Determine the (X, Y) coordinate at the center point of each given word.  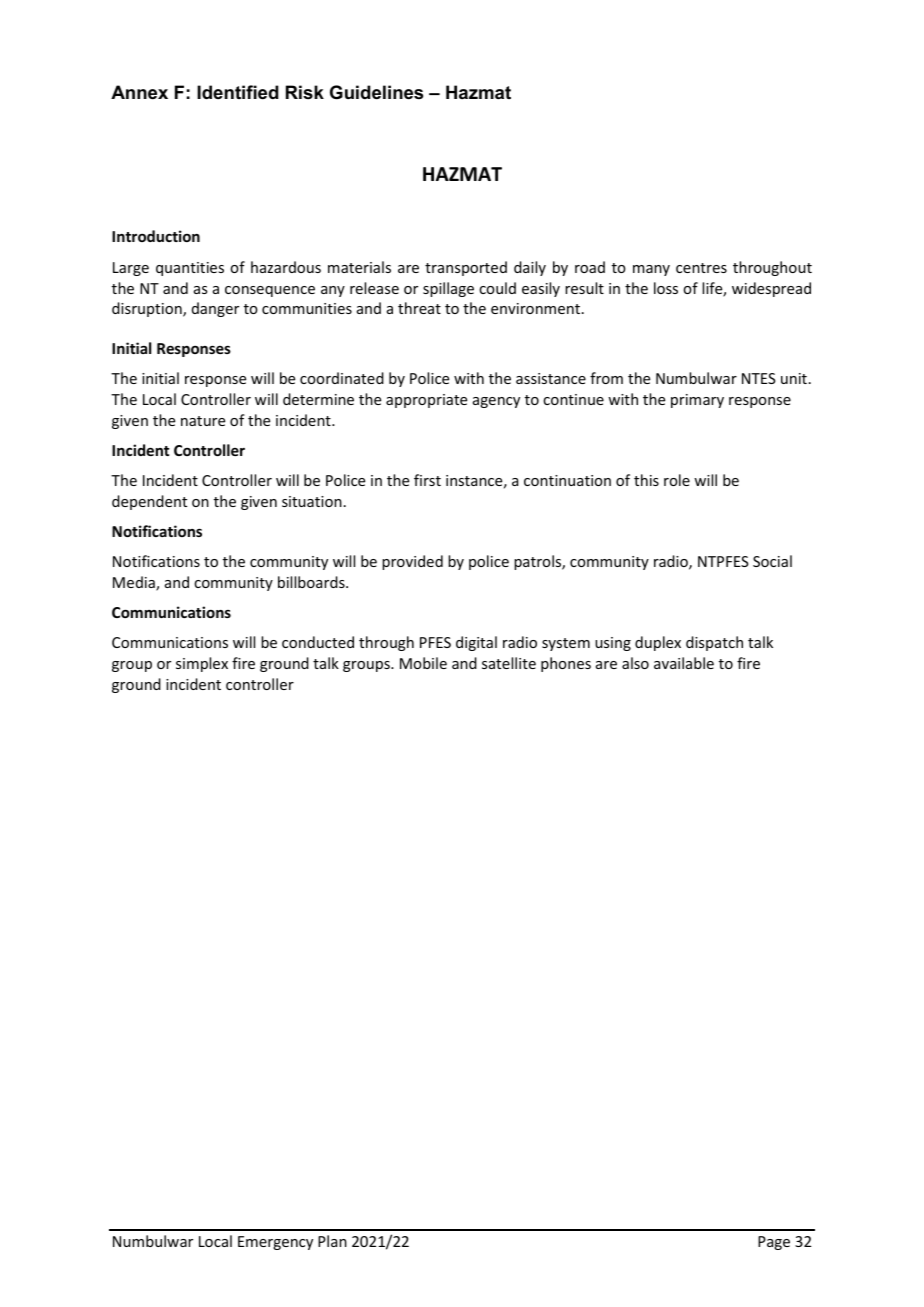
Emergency (275, 1243)
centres (701, 268)
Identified (238, 92)
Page (774, 1243)
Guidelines (376, 92)
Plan (332, 1241)
